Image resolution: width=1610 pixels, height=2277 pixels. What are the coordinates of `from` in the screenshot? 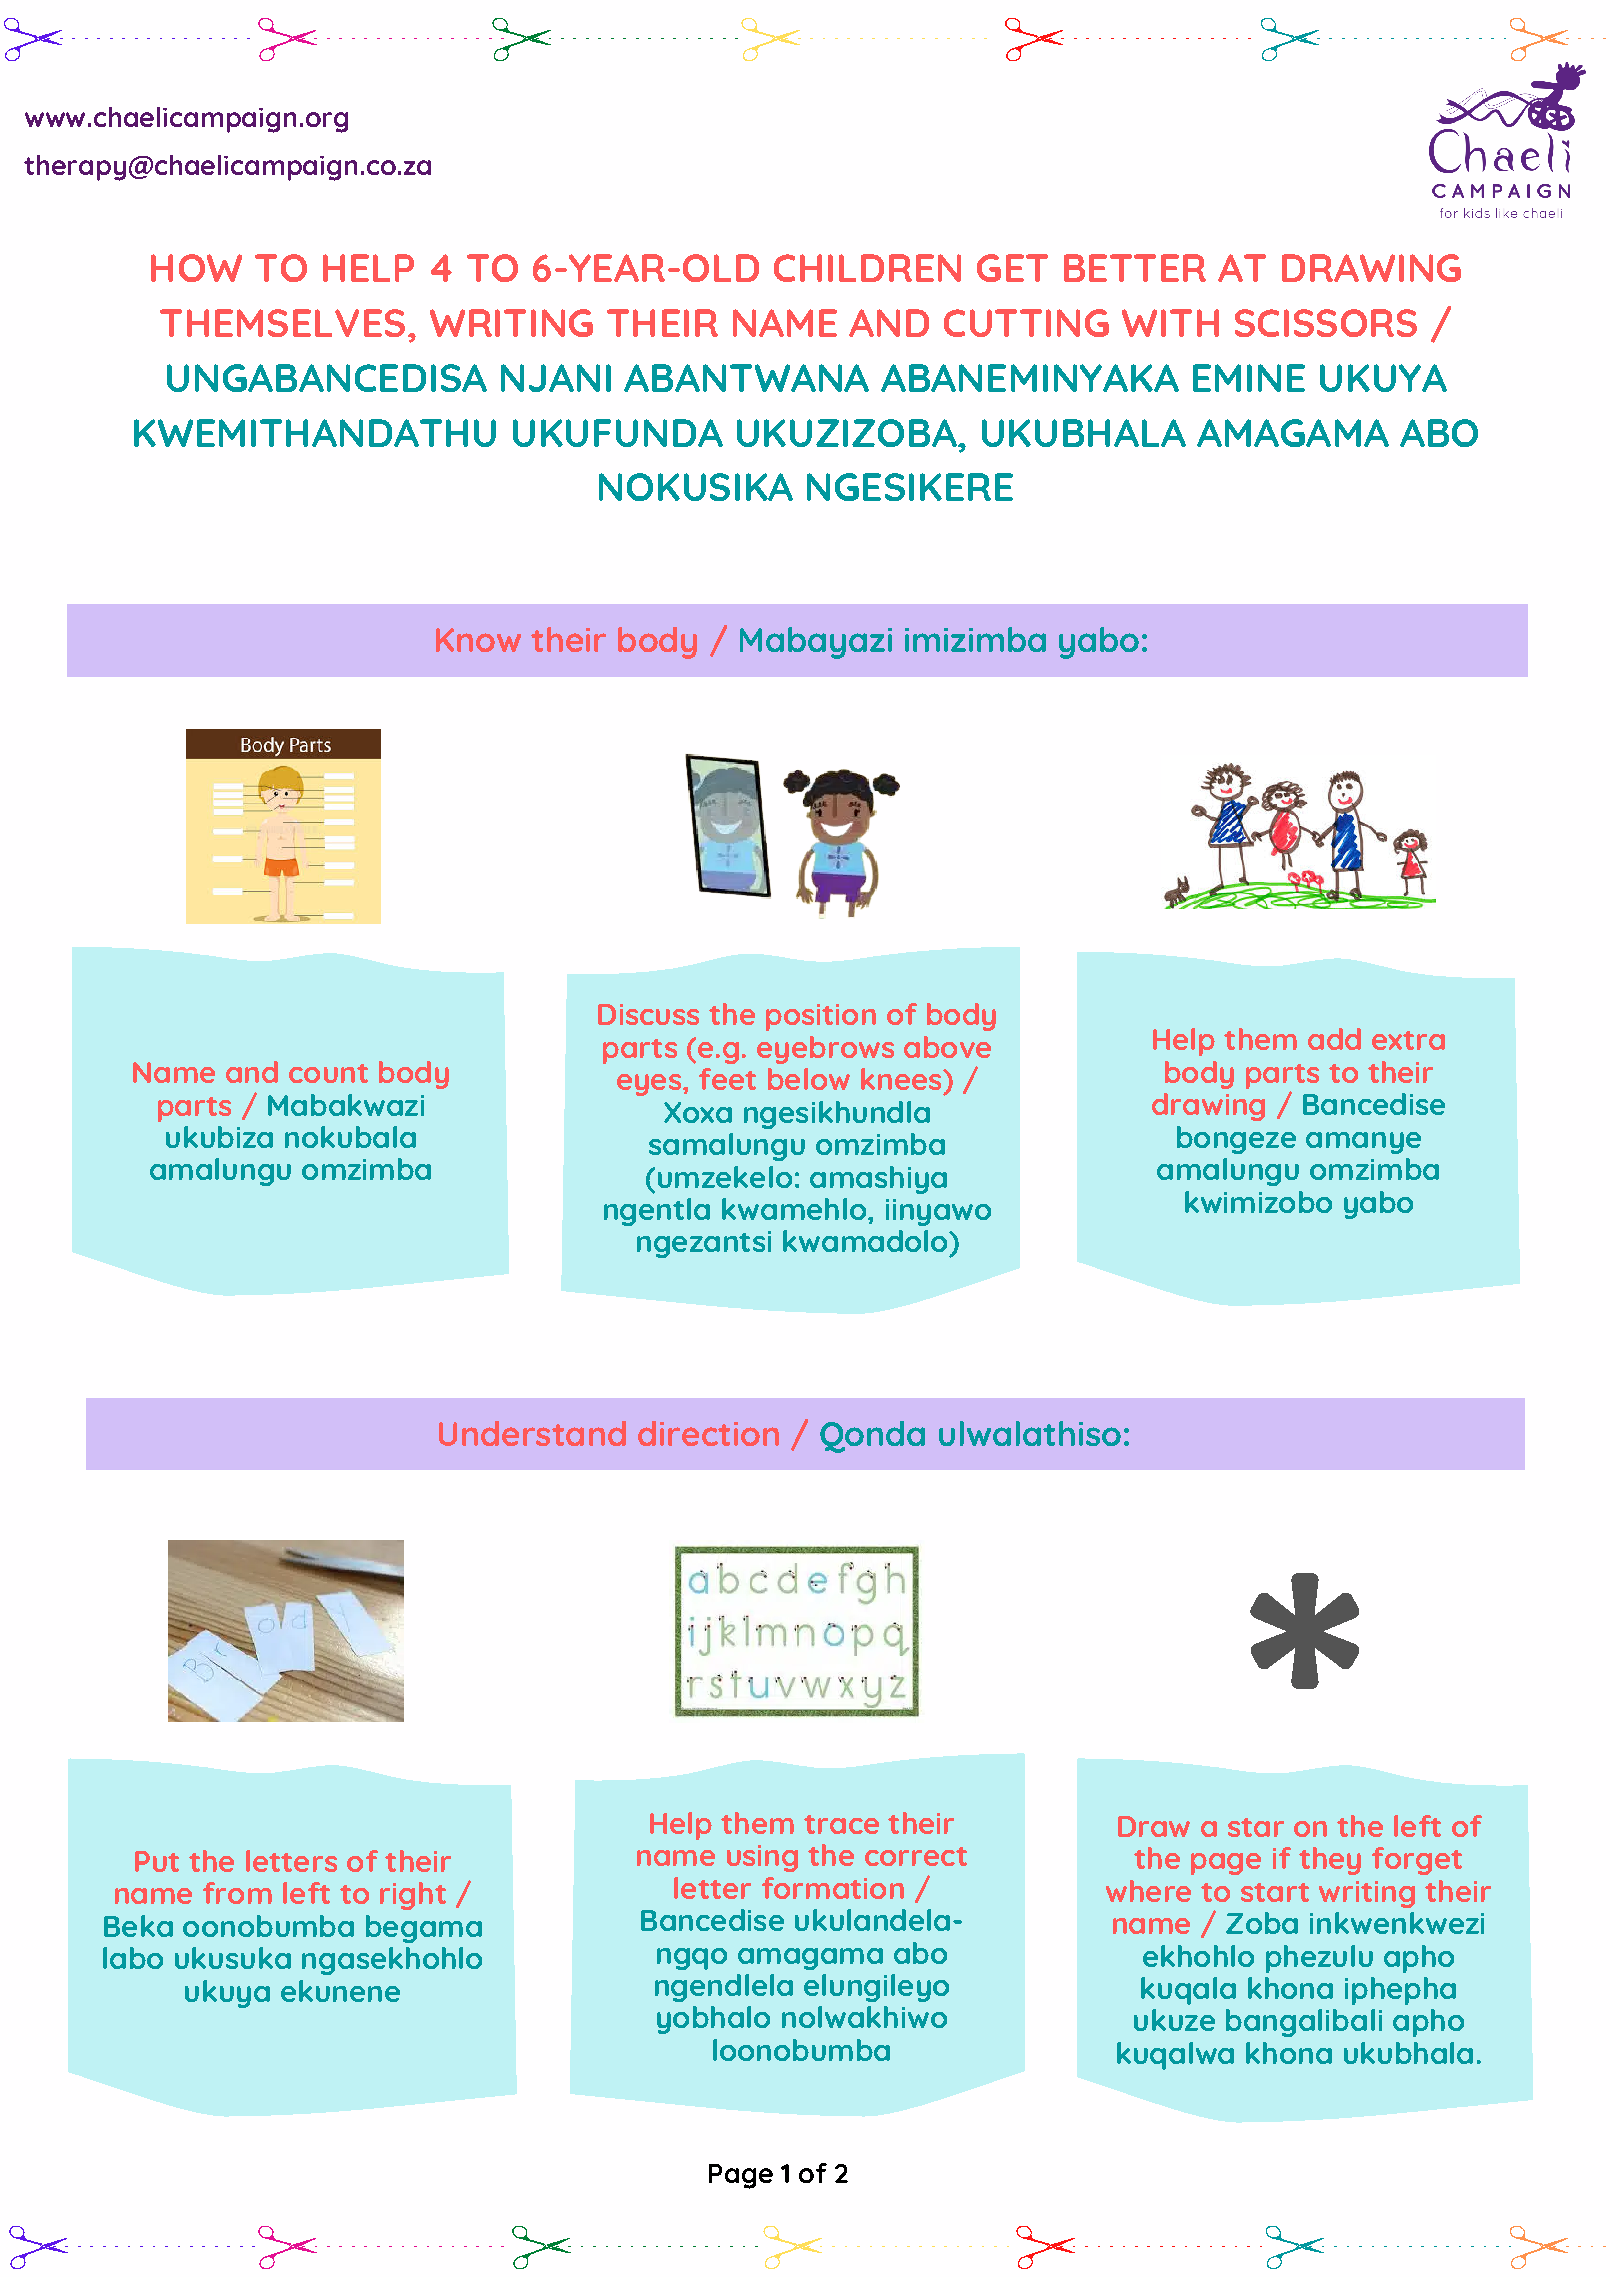 It's located at (237, 1893).
